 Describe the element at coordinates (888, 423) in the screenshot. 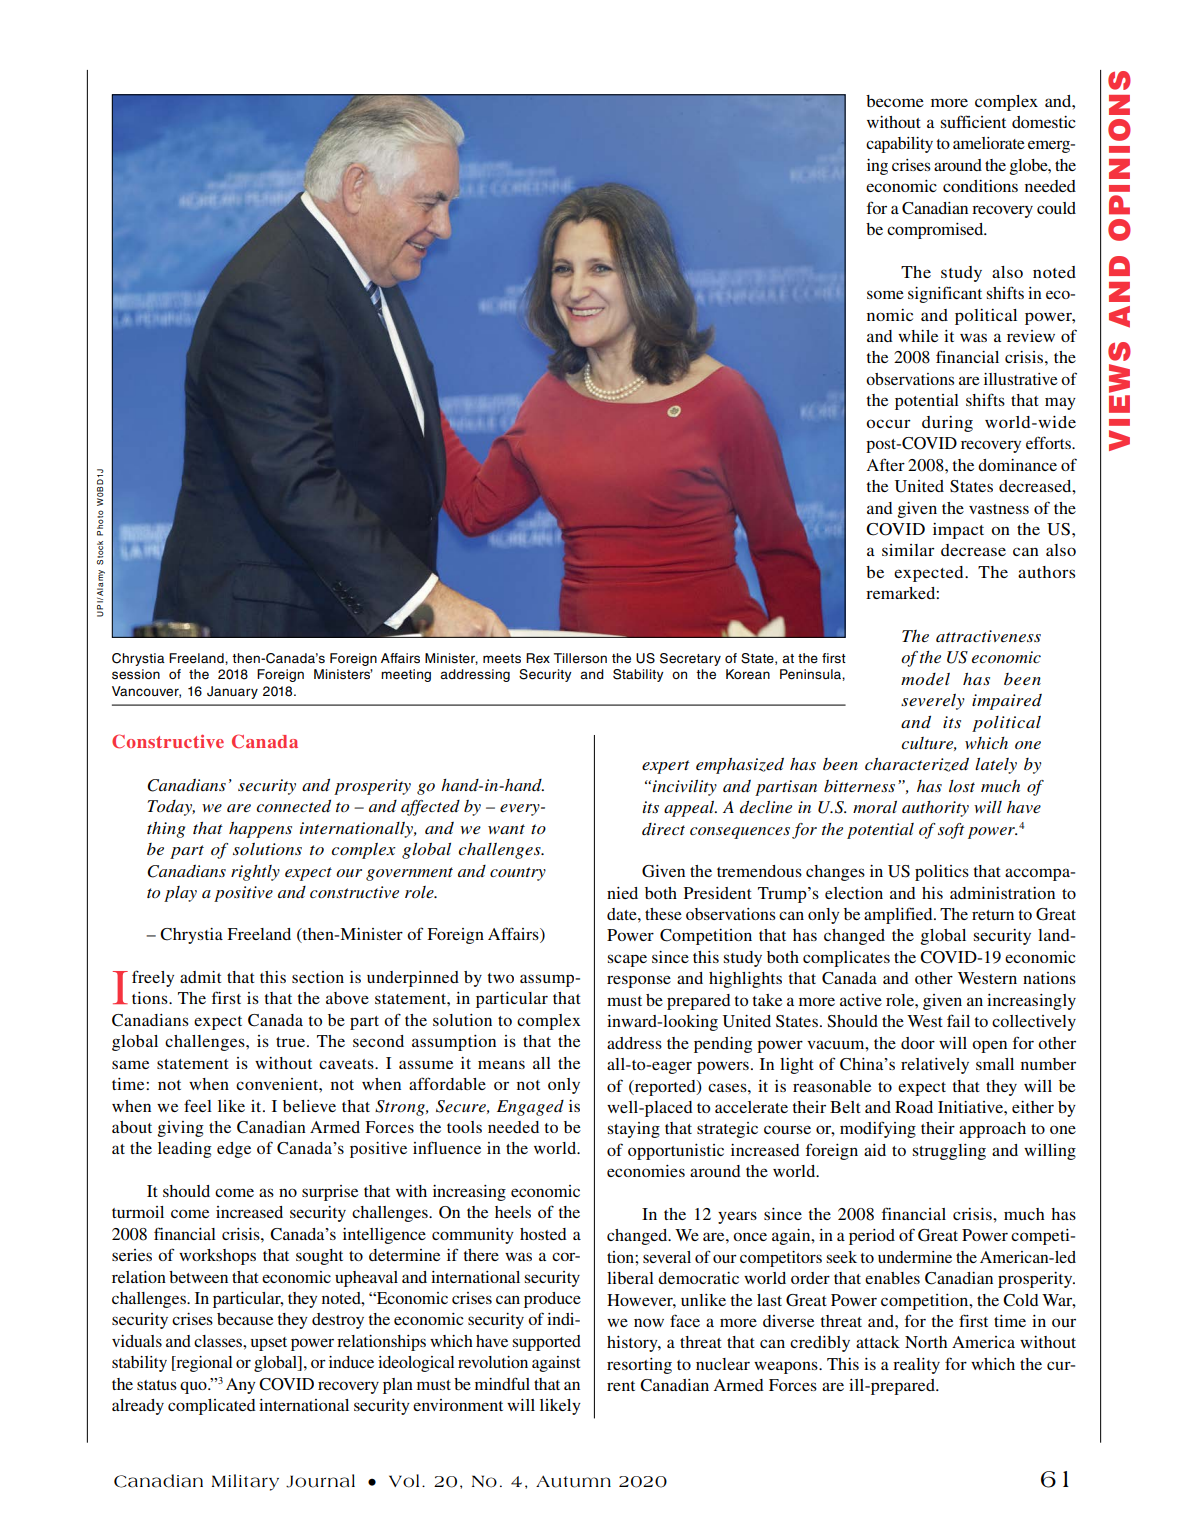

I see `occur` at that location.
